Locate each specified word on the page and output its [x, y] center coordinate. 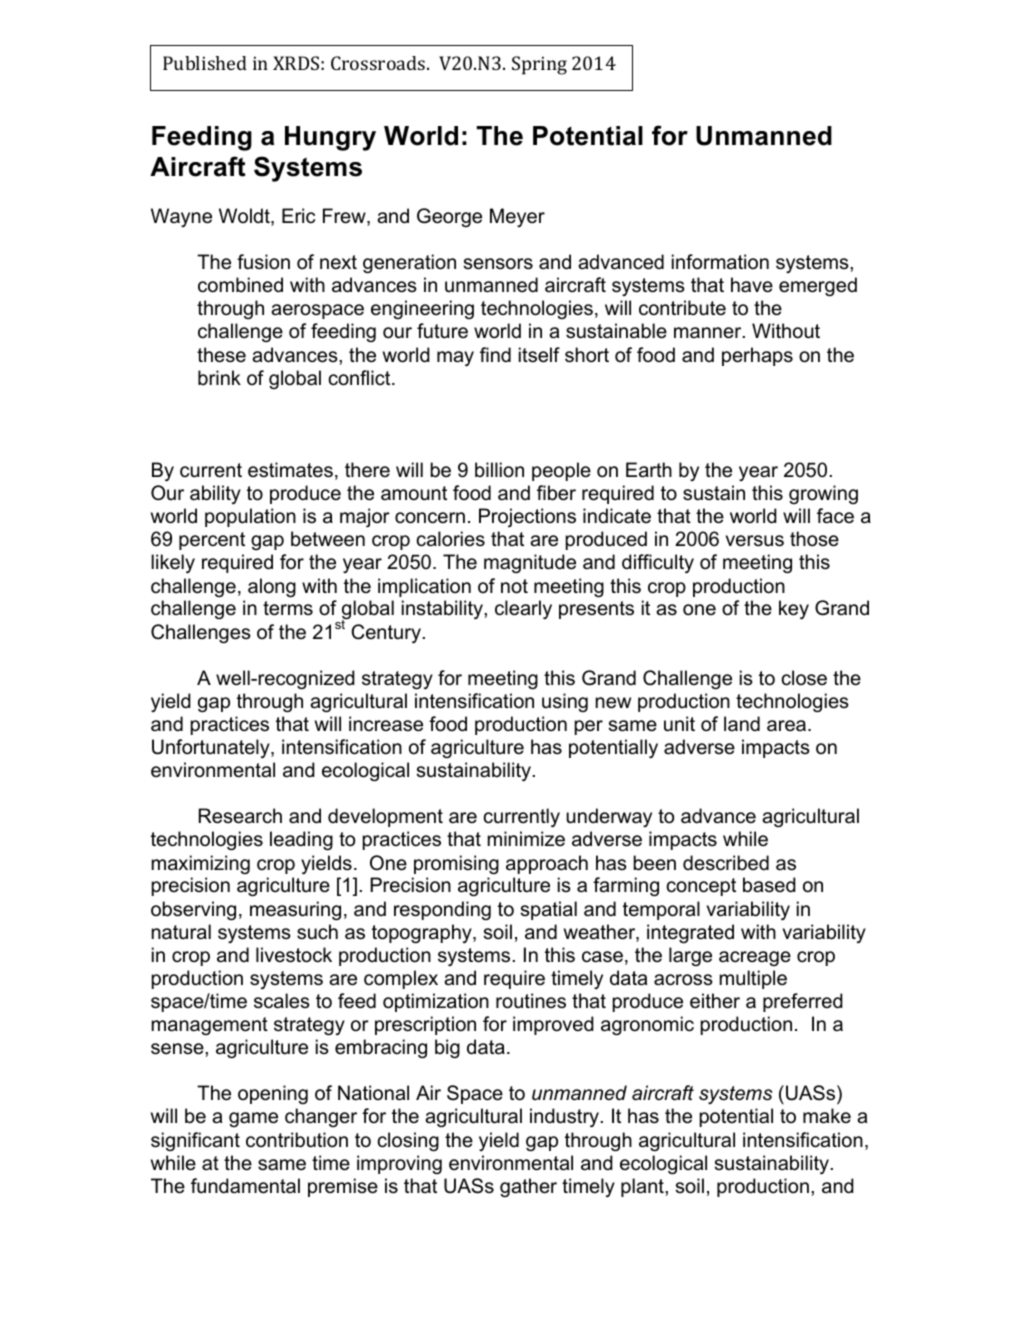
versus [755, 541]
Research [240, 816]
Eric [298, 215]
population [250, 517]
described [726, 863]
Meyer [517, 217]
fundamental [245, 1186]
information [720, 262]
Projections [527, 517]
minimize [526, 838]
